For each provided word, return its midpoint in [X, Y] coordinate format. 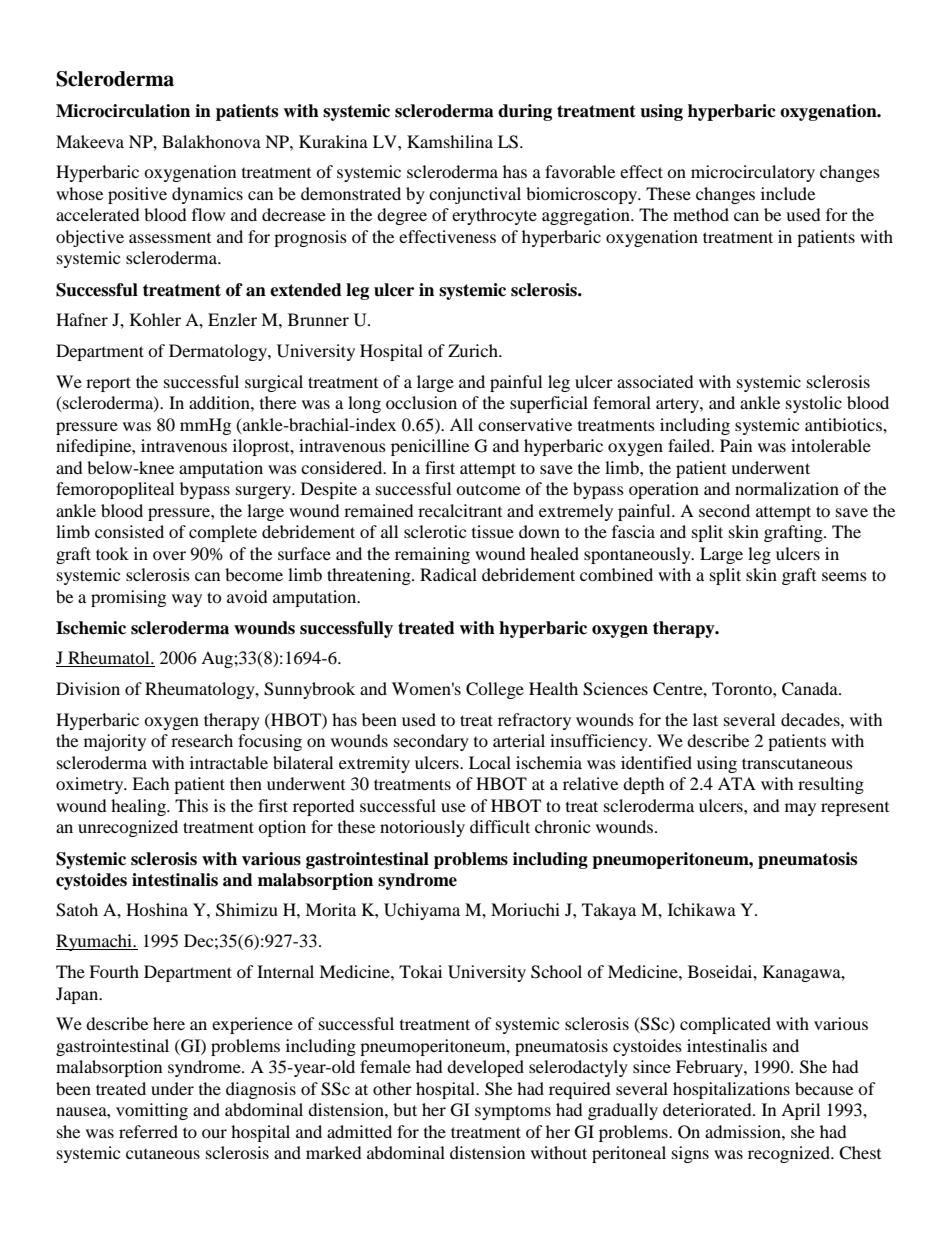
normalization [787, 488]
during [525, 112]
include [788, 193]
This [191, 805]
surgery [265, 492]
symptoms [513, 1112]
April [800, 1111]
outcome [488, 489]
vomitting [152, 1111]
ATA [737, 783]
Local [490, 762]
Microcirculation [123, 111]
